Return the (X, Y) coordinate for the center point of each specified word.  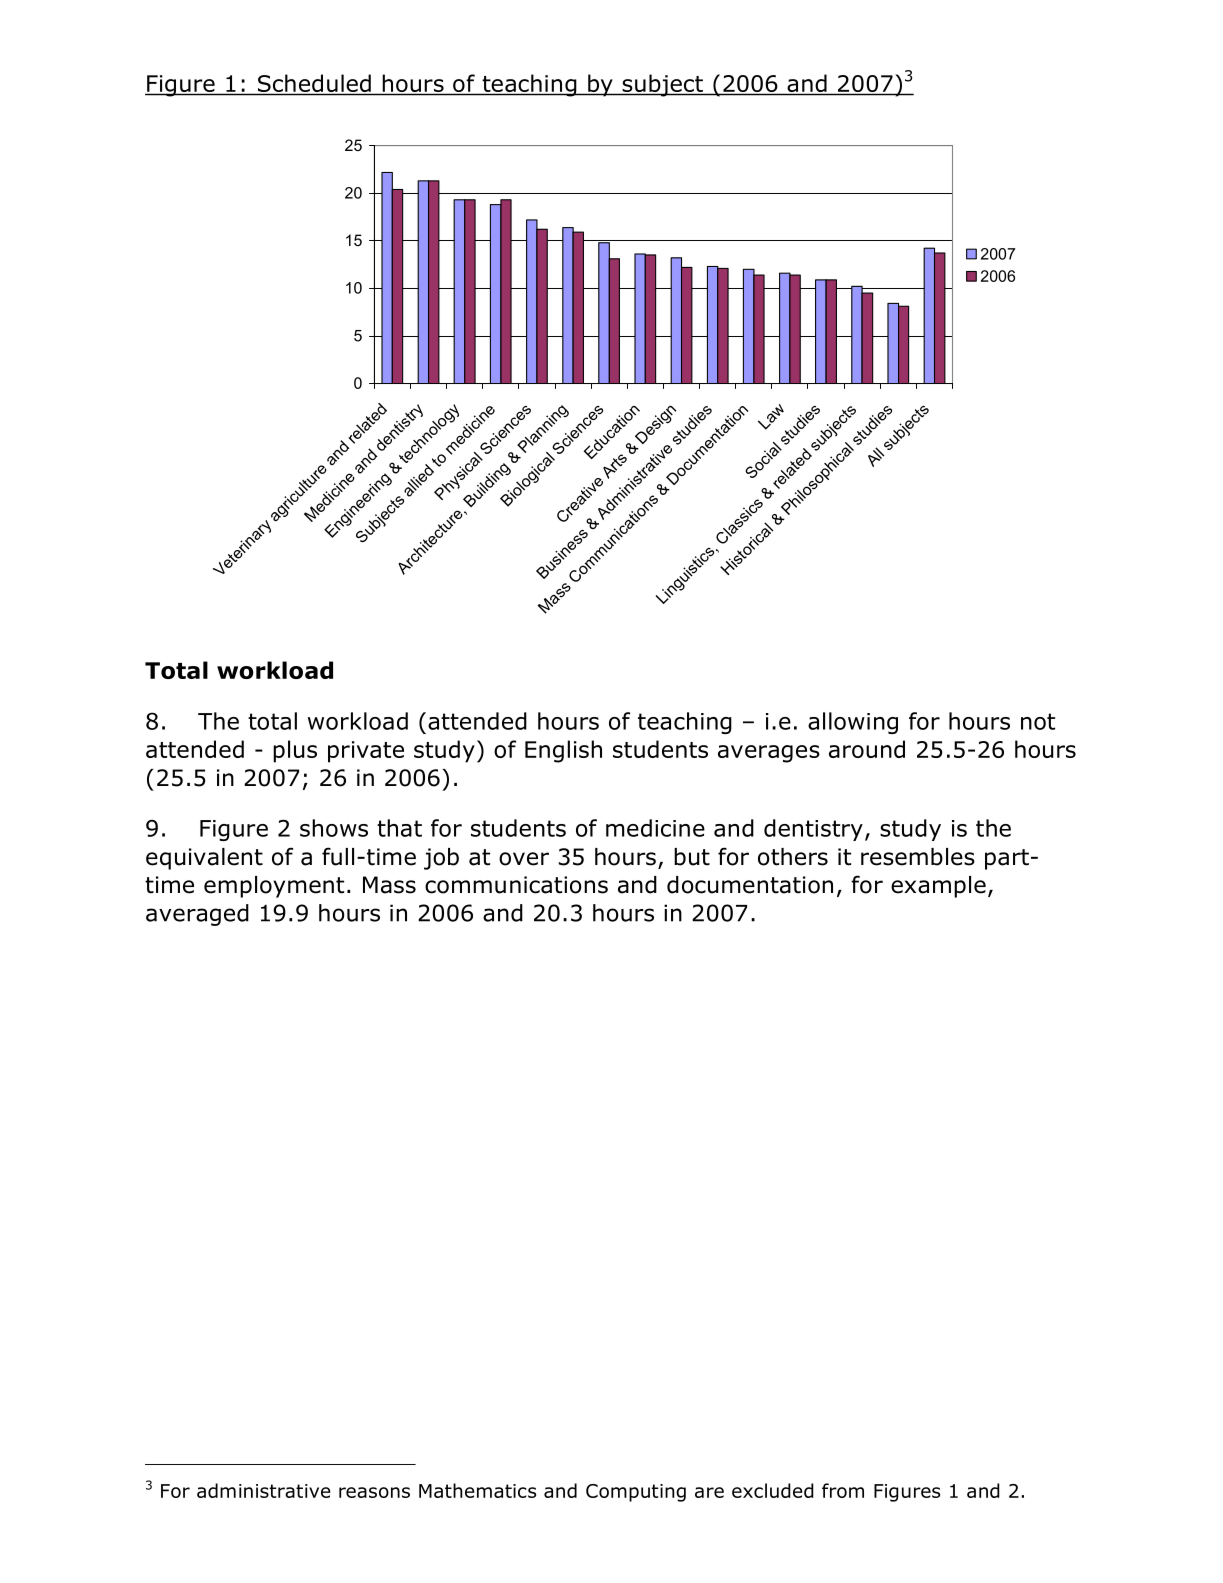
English (563, 751)
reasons (374, 1492)
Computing (636, 1493)
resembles (918, 857)
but (692, 857)
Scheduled (314, 84)
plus (295, 751)
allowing (853, 723)
